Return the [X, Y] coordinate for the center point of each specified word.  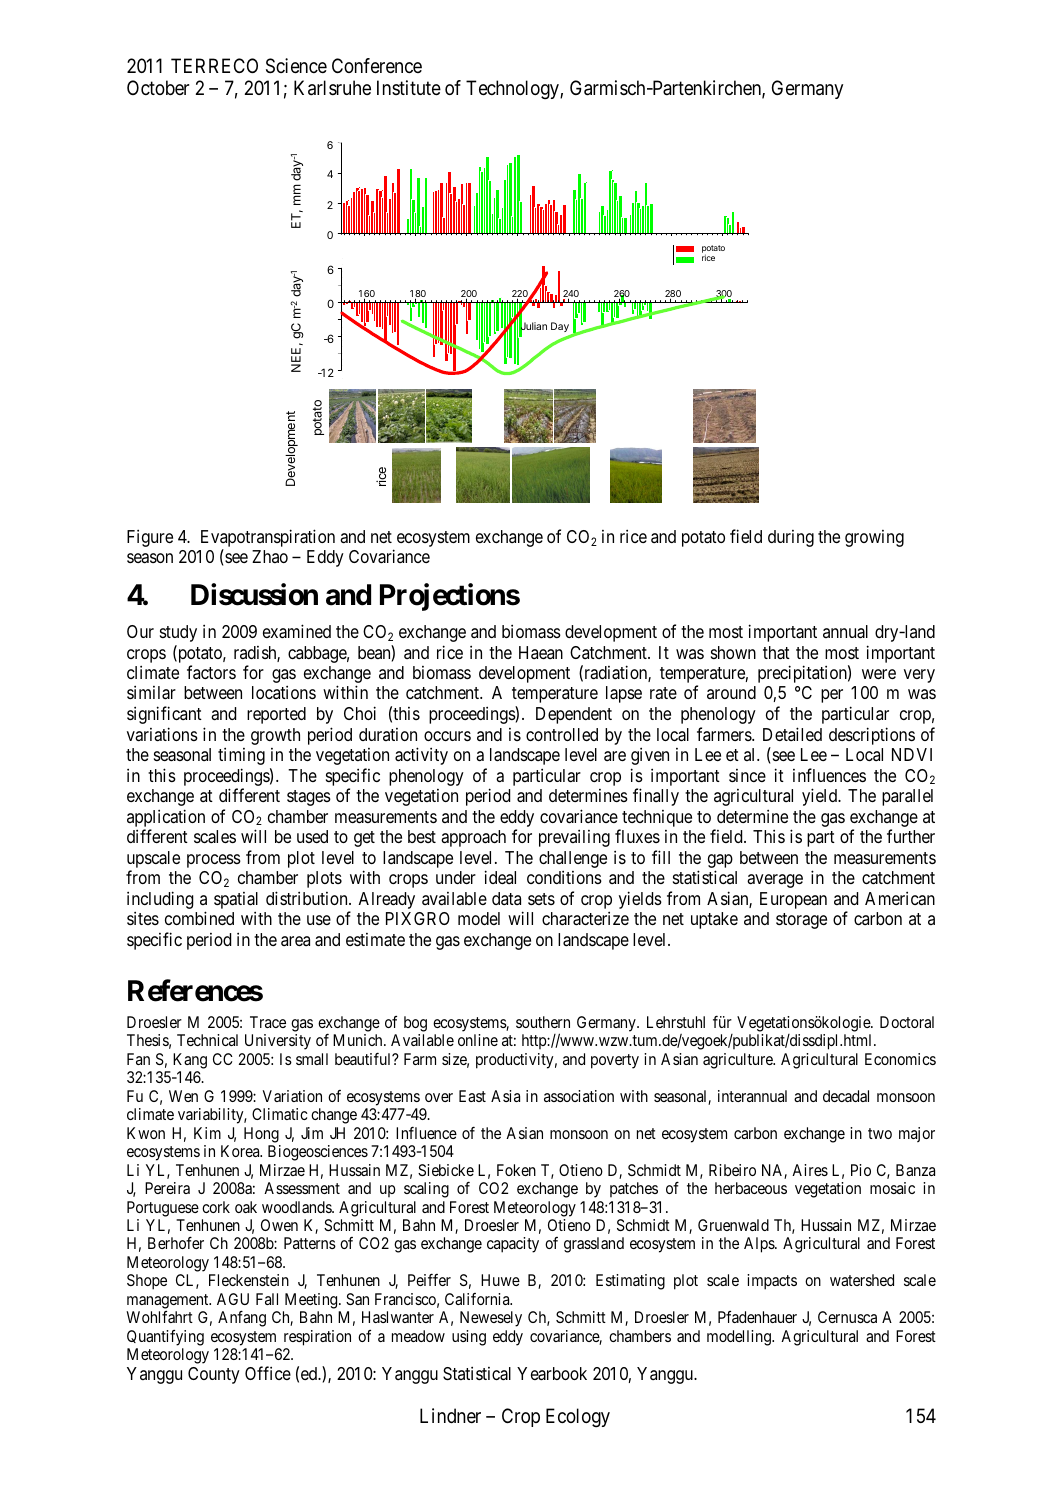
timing [241, 756]
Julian [533, 327]
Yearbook [552, 1374]
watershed [862, 1280]
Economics [900, 1059]
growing [874, 538]
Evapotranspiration [268, 539]
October [158, 87]
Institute [409, 88]
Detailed [792, 734]
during [791, 538]
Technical [207, 1040]
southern [543, 1022]
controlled [562, 734]
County [214, 1375]
